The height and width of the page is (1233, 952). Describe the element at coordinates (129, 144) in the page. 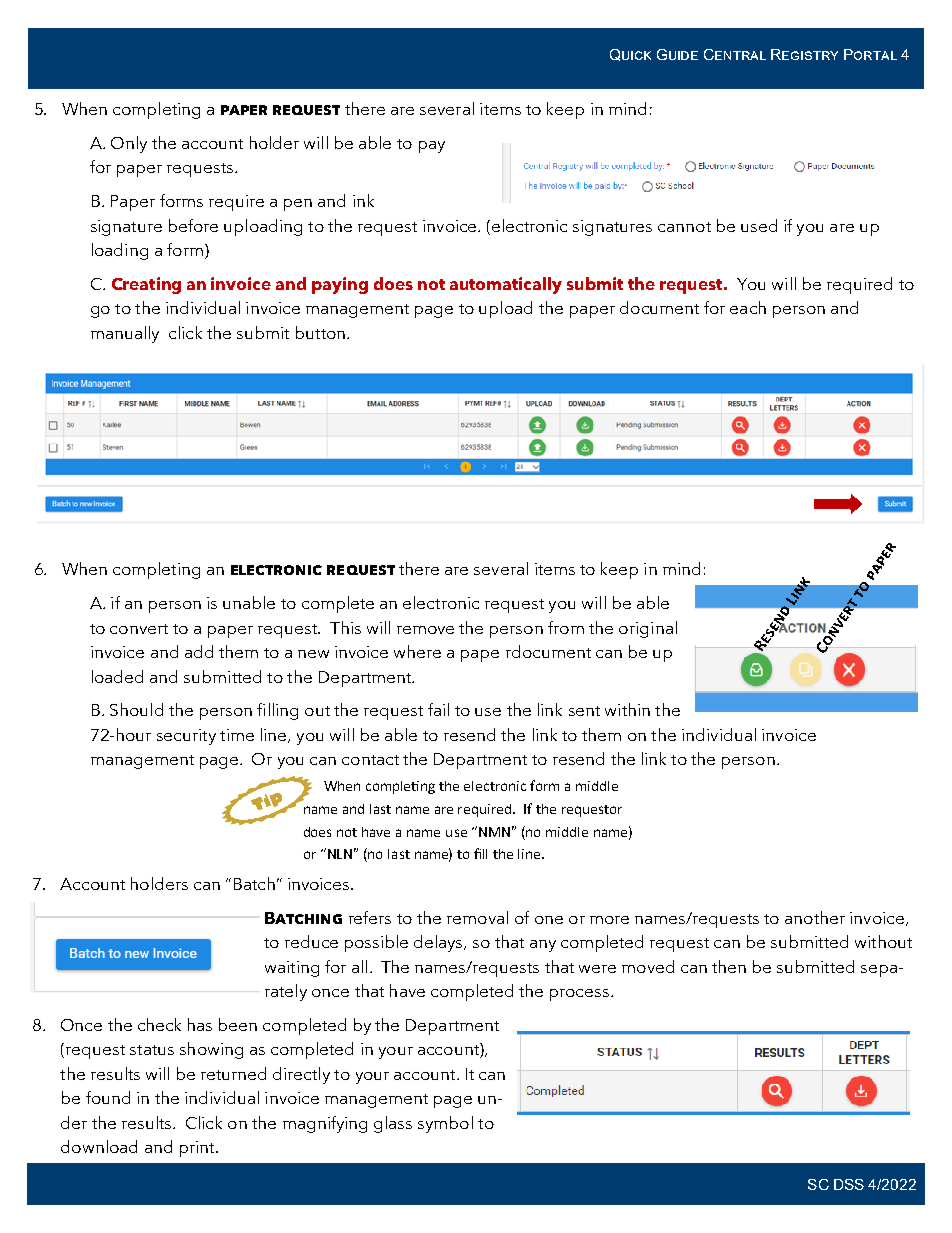

I see `Only` at that location.
